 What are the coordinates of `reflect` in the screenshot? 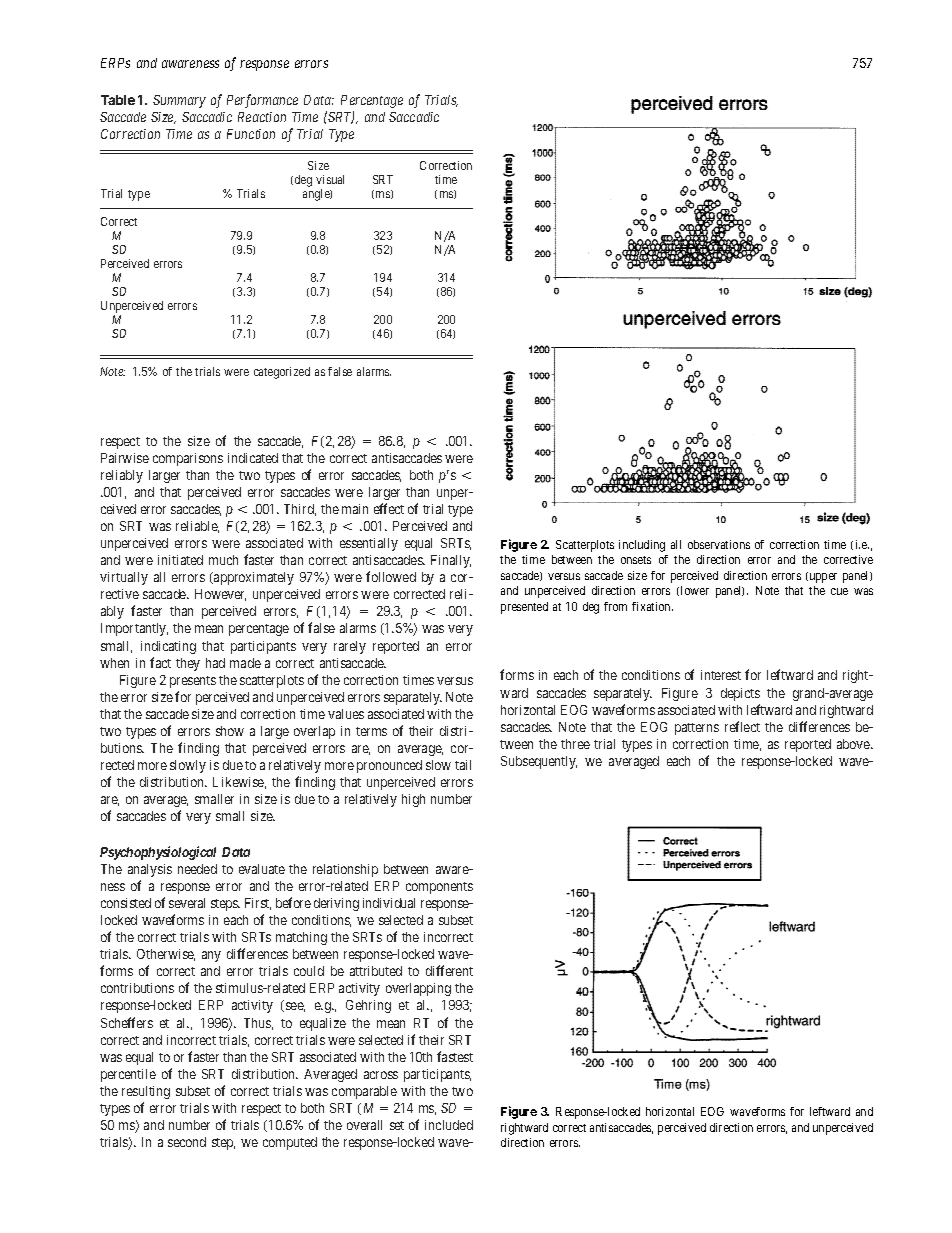 It's located at (742, 726).
